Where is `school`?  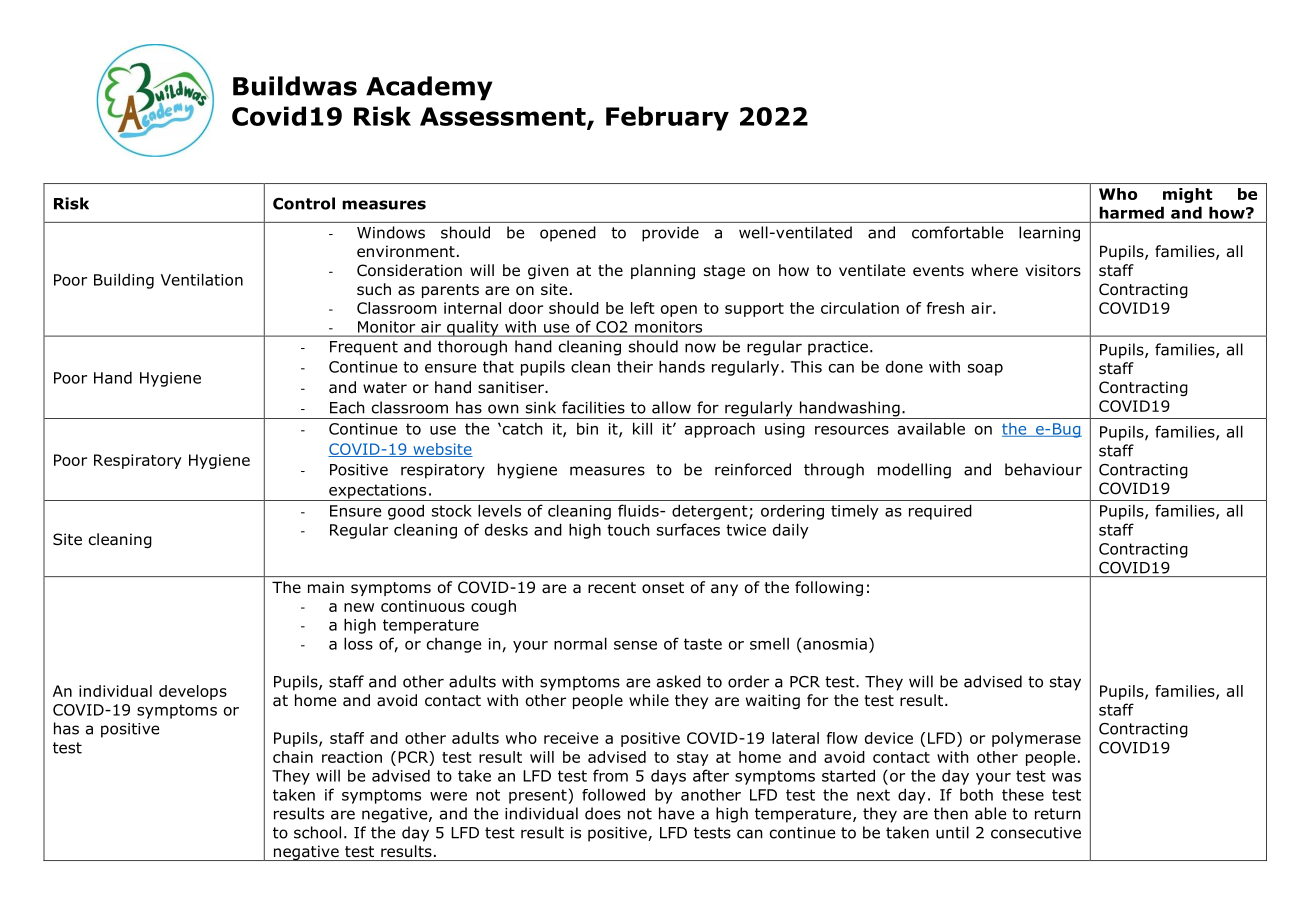 school is located at coordinates (317, 832).
